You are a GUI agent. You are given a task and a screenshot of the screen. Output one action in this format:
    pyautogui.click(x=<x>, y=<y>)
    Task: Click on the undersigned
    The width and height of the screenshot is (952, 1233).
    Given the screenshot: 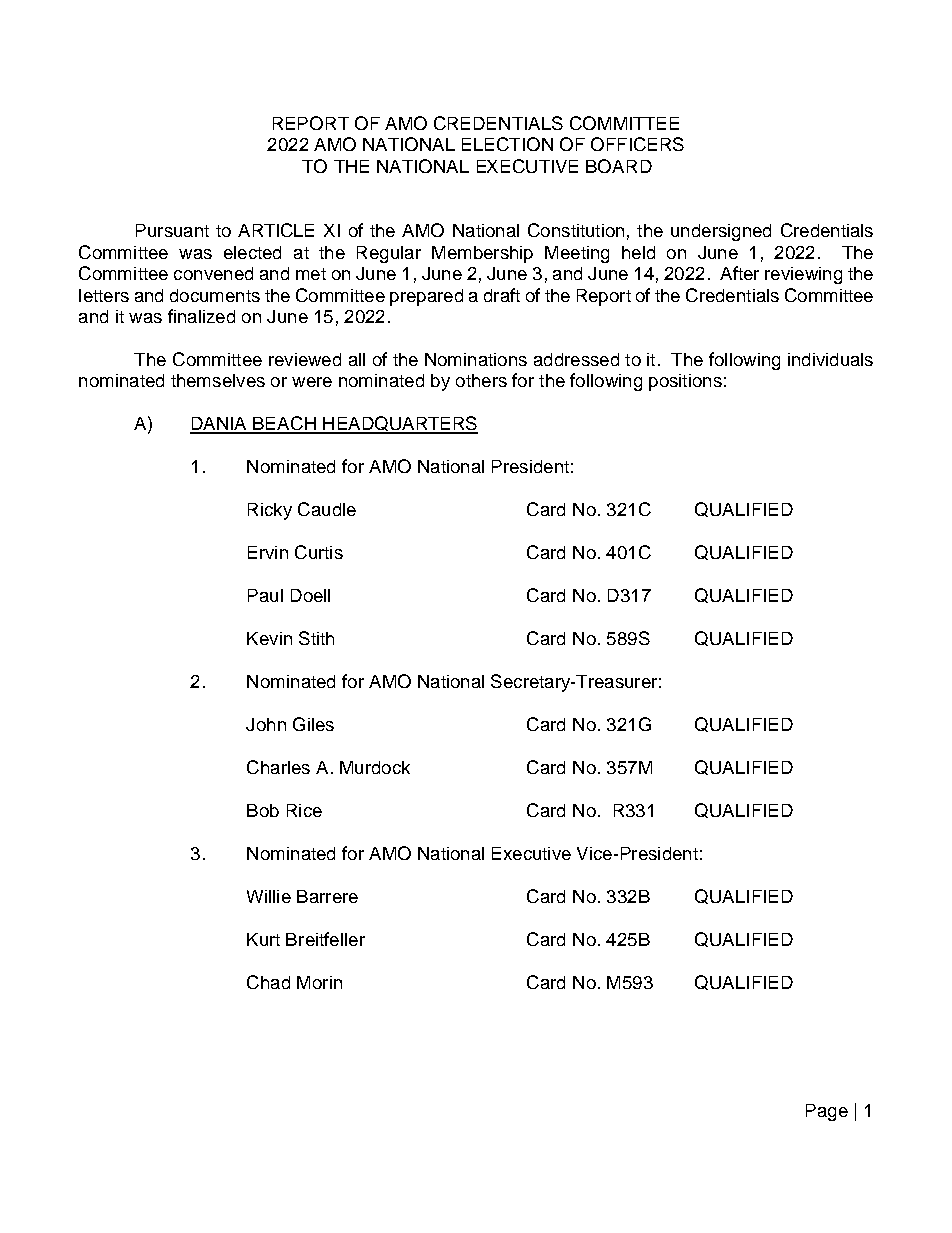 What is the action you would take?
    pyautogui.click(x=721, y=232)
